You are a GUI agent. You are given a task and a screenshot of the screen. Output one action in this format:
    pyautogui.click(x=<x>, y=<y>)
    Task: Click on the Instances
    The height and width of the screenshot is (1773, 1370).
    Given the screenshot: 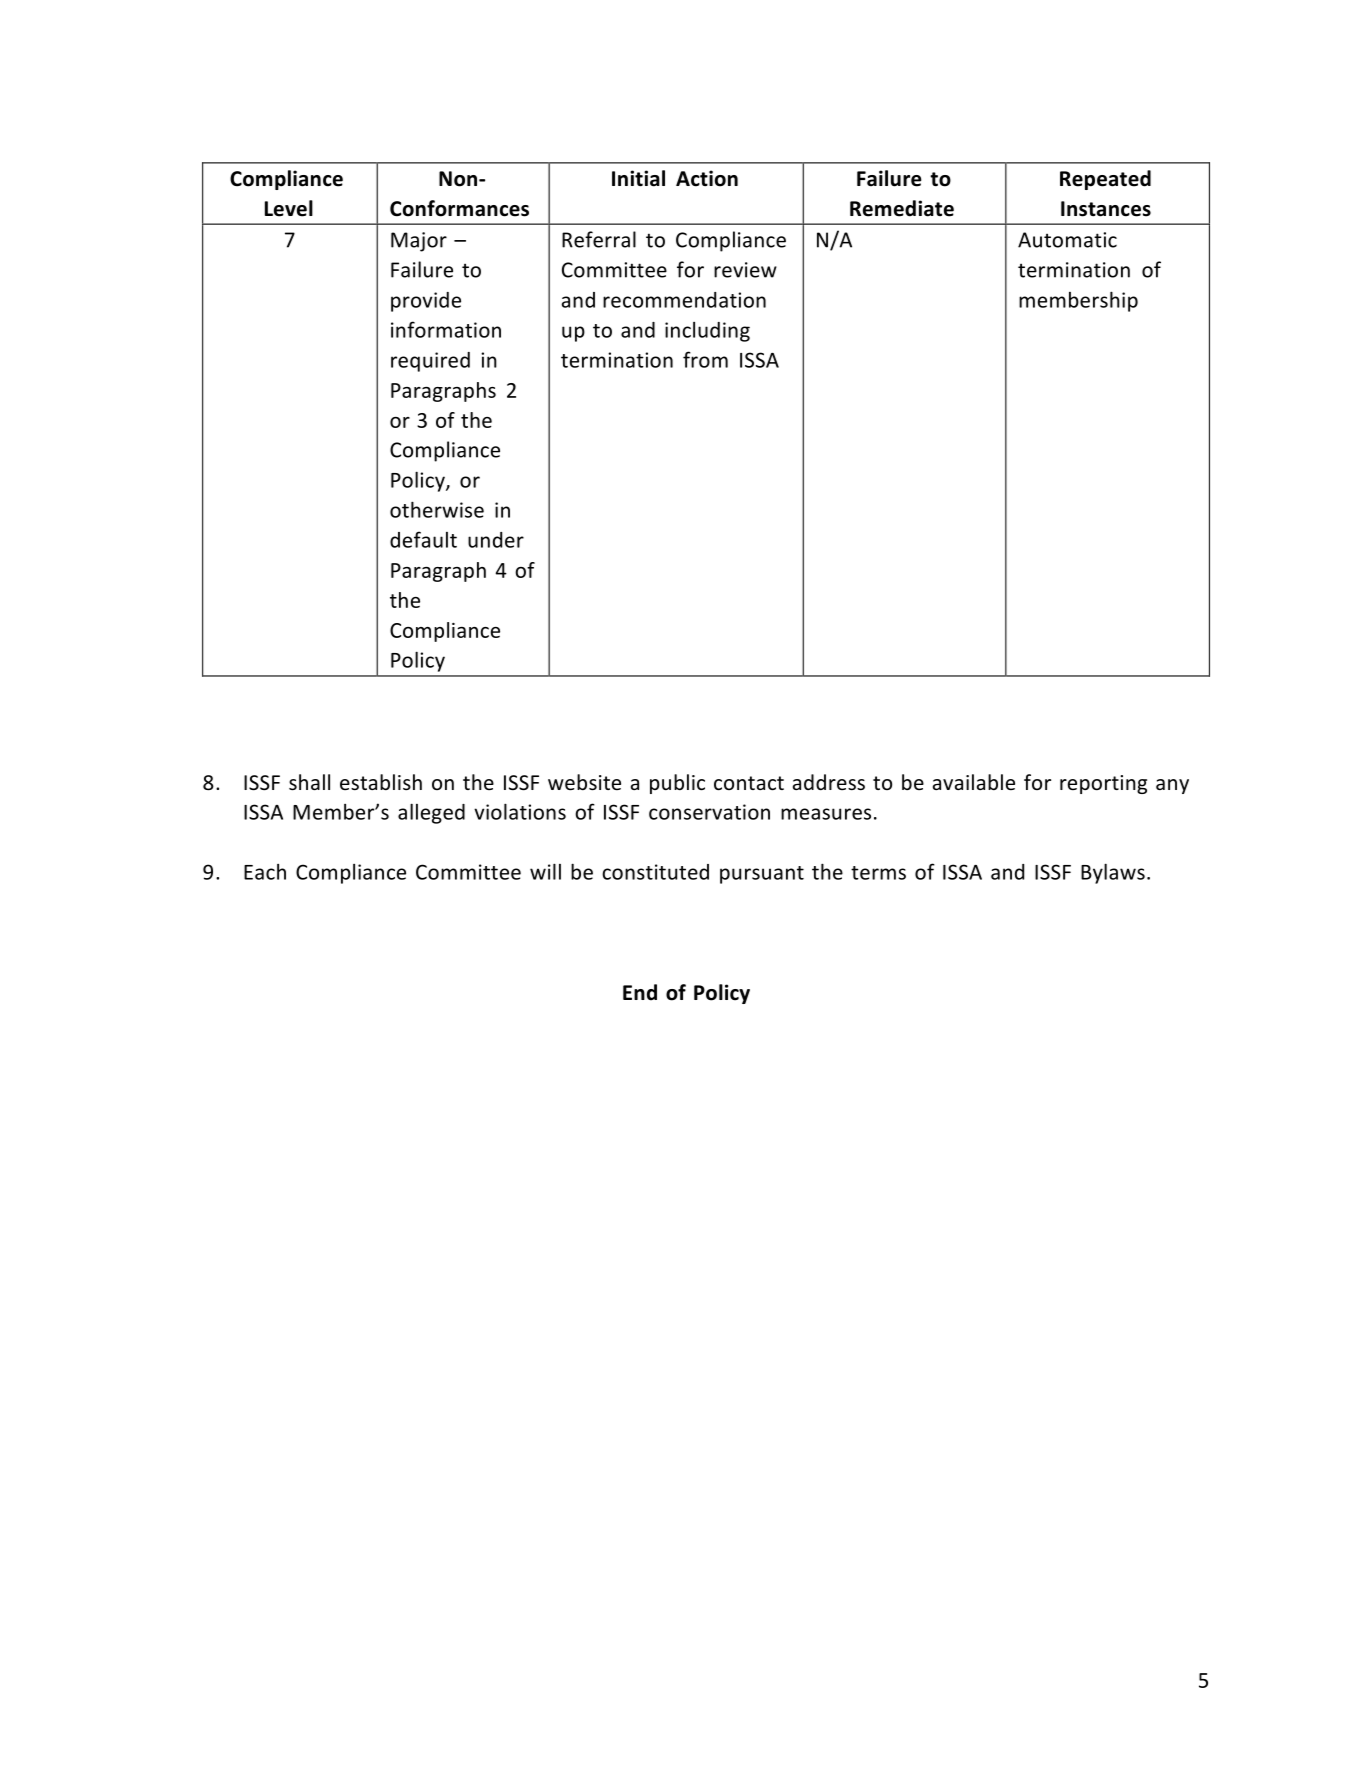 What is the action you would take?
    pyautogui.click(x=1106, y=209)
